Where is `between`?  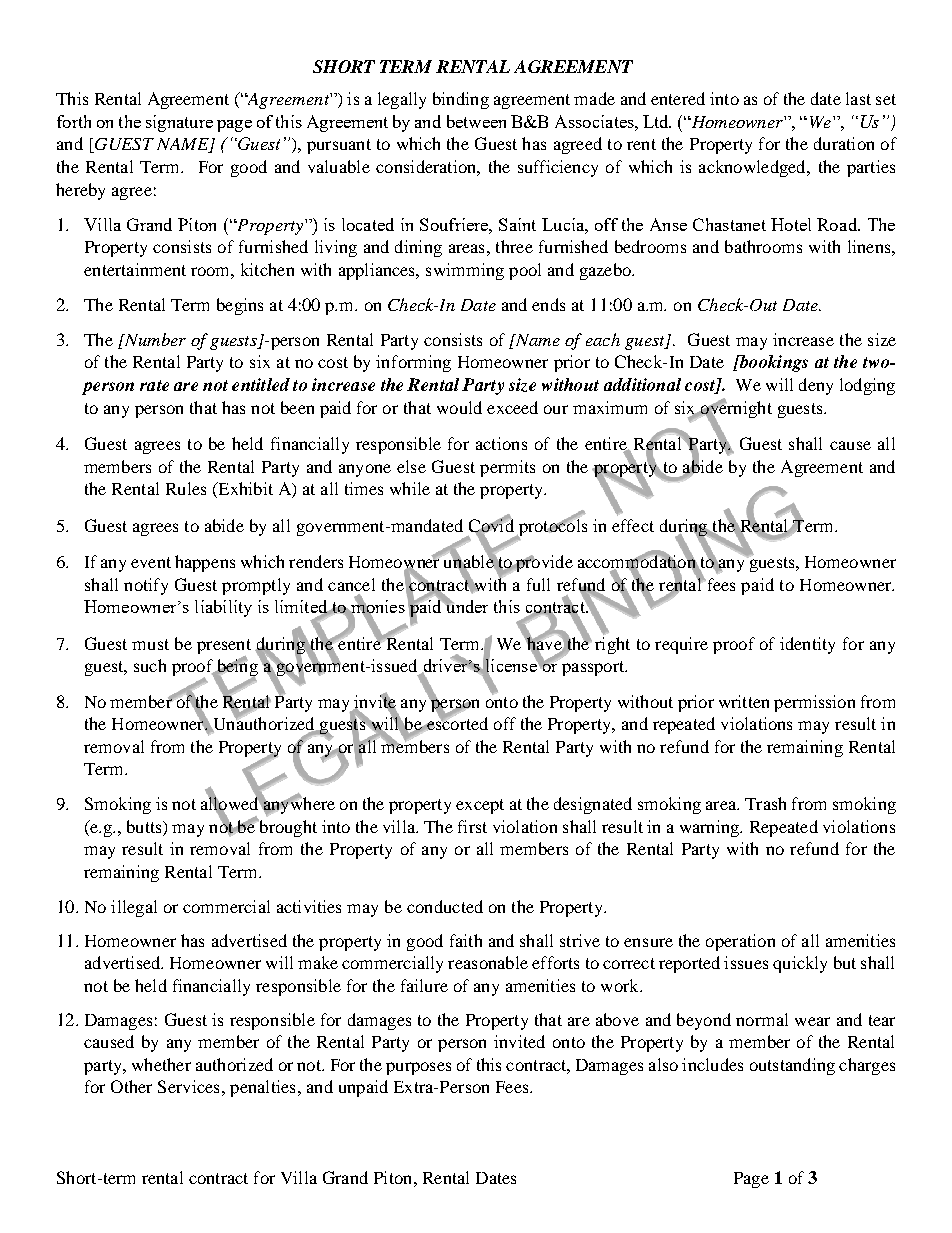 between is located at coordinates (476, 121).
